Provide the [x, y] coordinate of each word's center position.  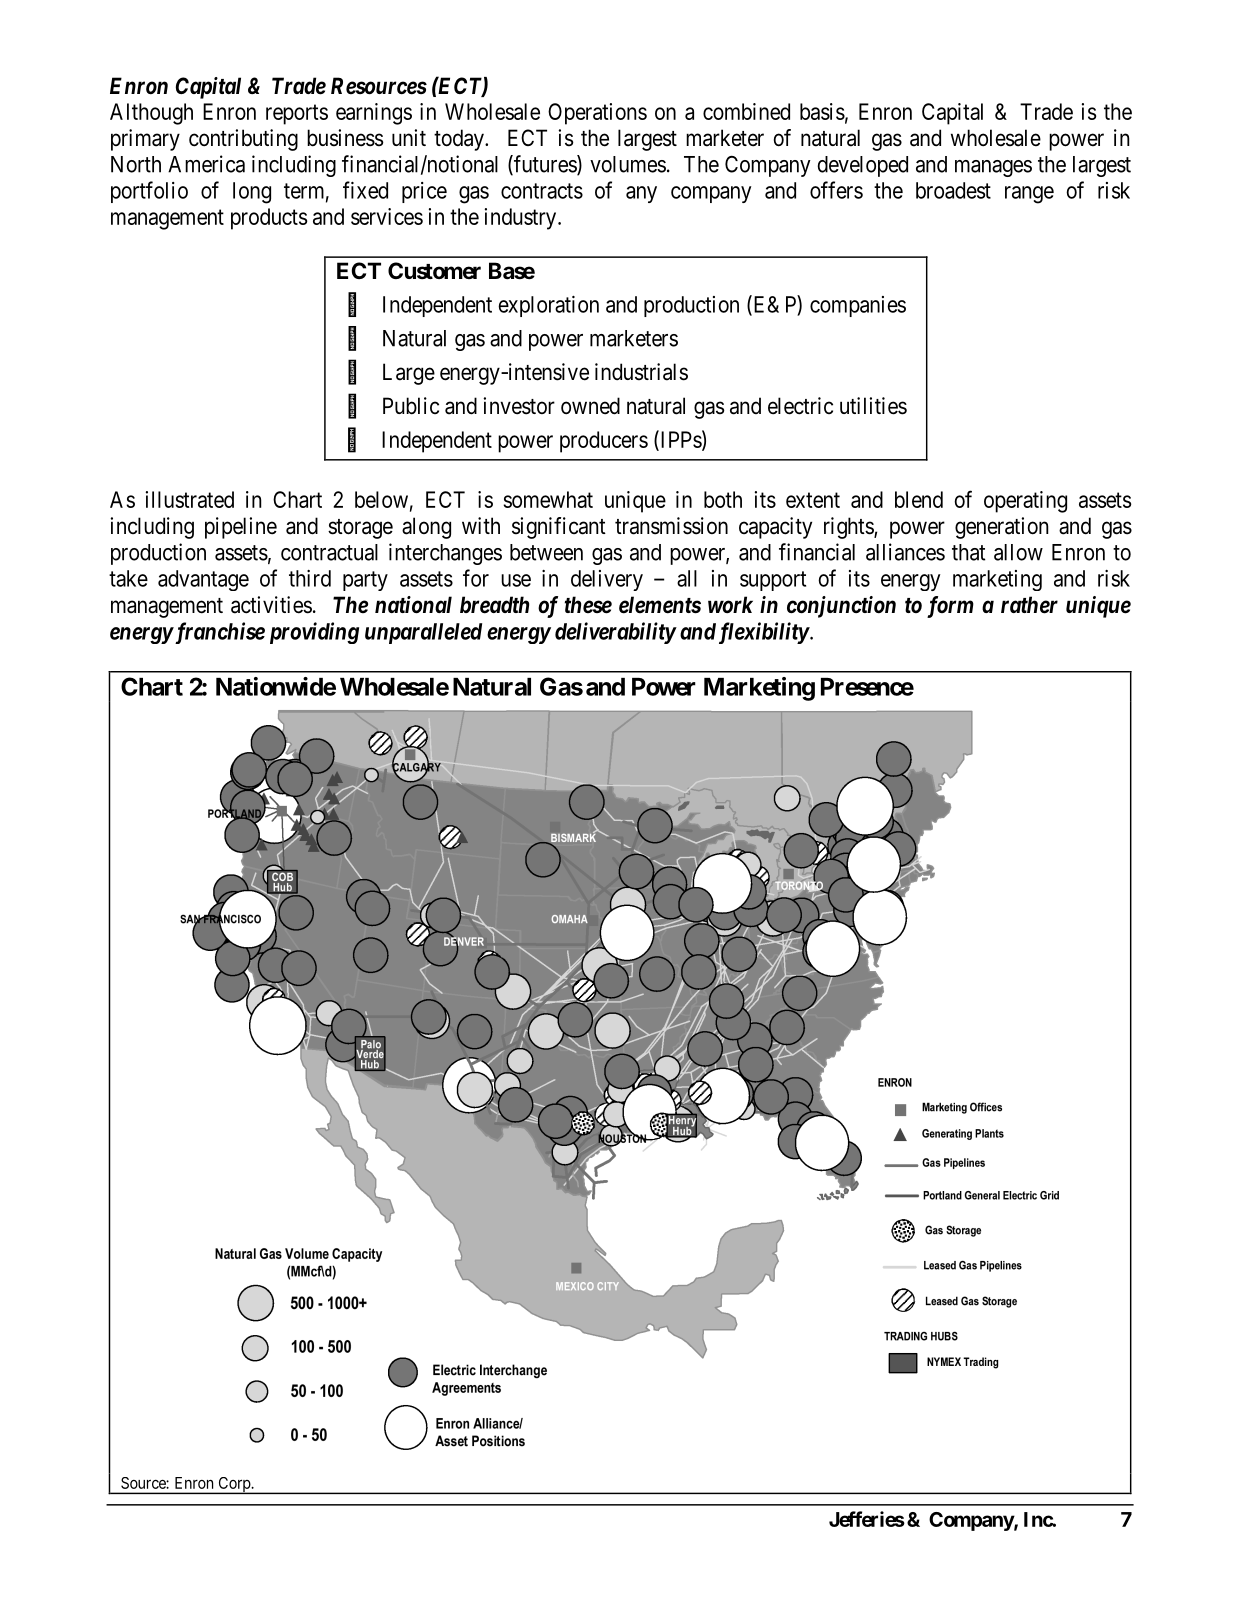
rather [1029, 605]
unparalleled [423, 633]
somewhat [548, 499]
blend [919, 499]
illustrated [190, 499]
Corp [234, 1485]
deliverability [615, 633]
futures [545, 165]
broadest [953, 190]
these [588, 605]
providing [314, 633]
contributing [243, 140]
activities [271, 605]
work [730, 604]
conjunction [841, 607]
